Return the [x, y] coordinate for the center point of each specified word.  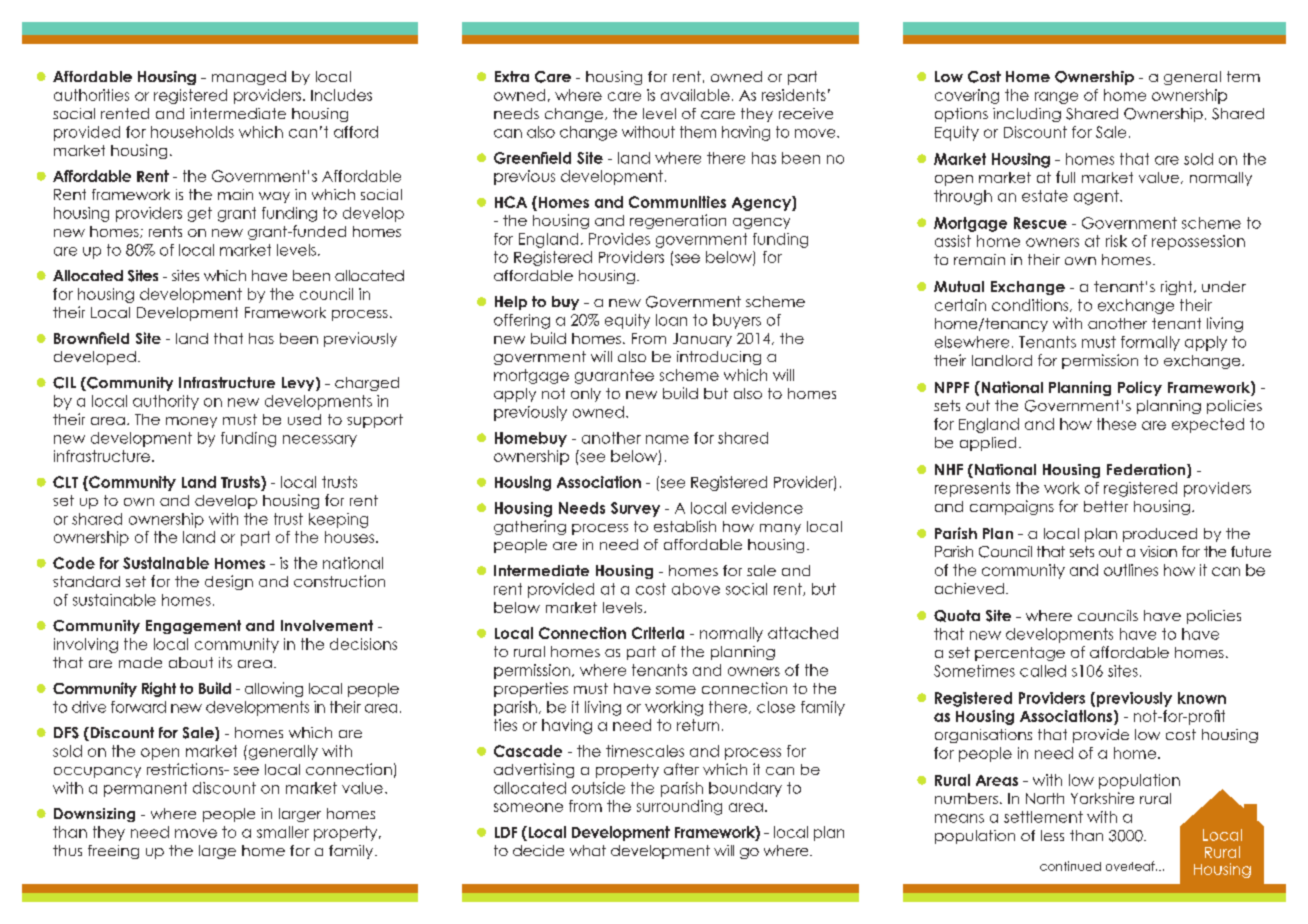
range [1056, 98]
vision [1158, 551]
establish [685, 526]
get [200, 214]
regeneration [678, 221]
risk [1116, 241]
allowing [274, 689]
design [229, 582]
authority [166, 402]
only [586, 395]
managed [249, 78]
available [695, 95]
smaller [283, 832]
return [698, 725]
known [1202, 698]
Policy [1140, 388]
